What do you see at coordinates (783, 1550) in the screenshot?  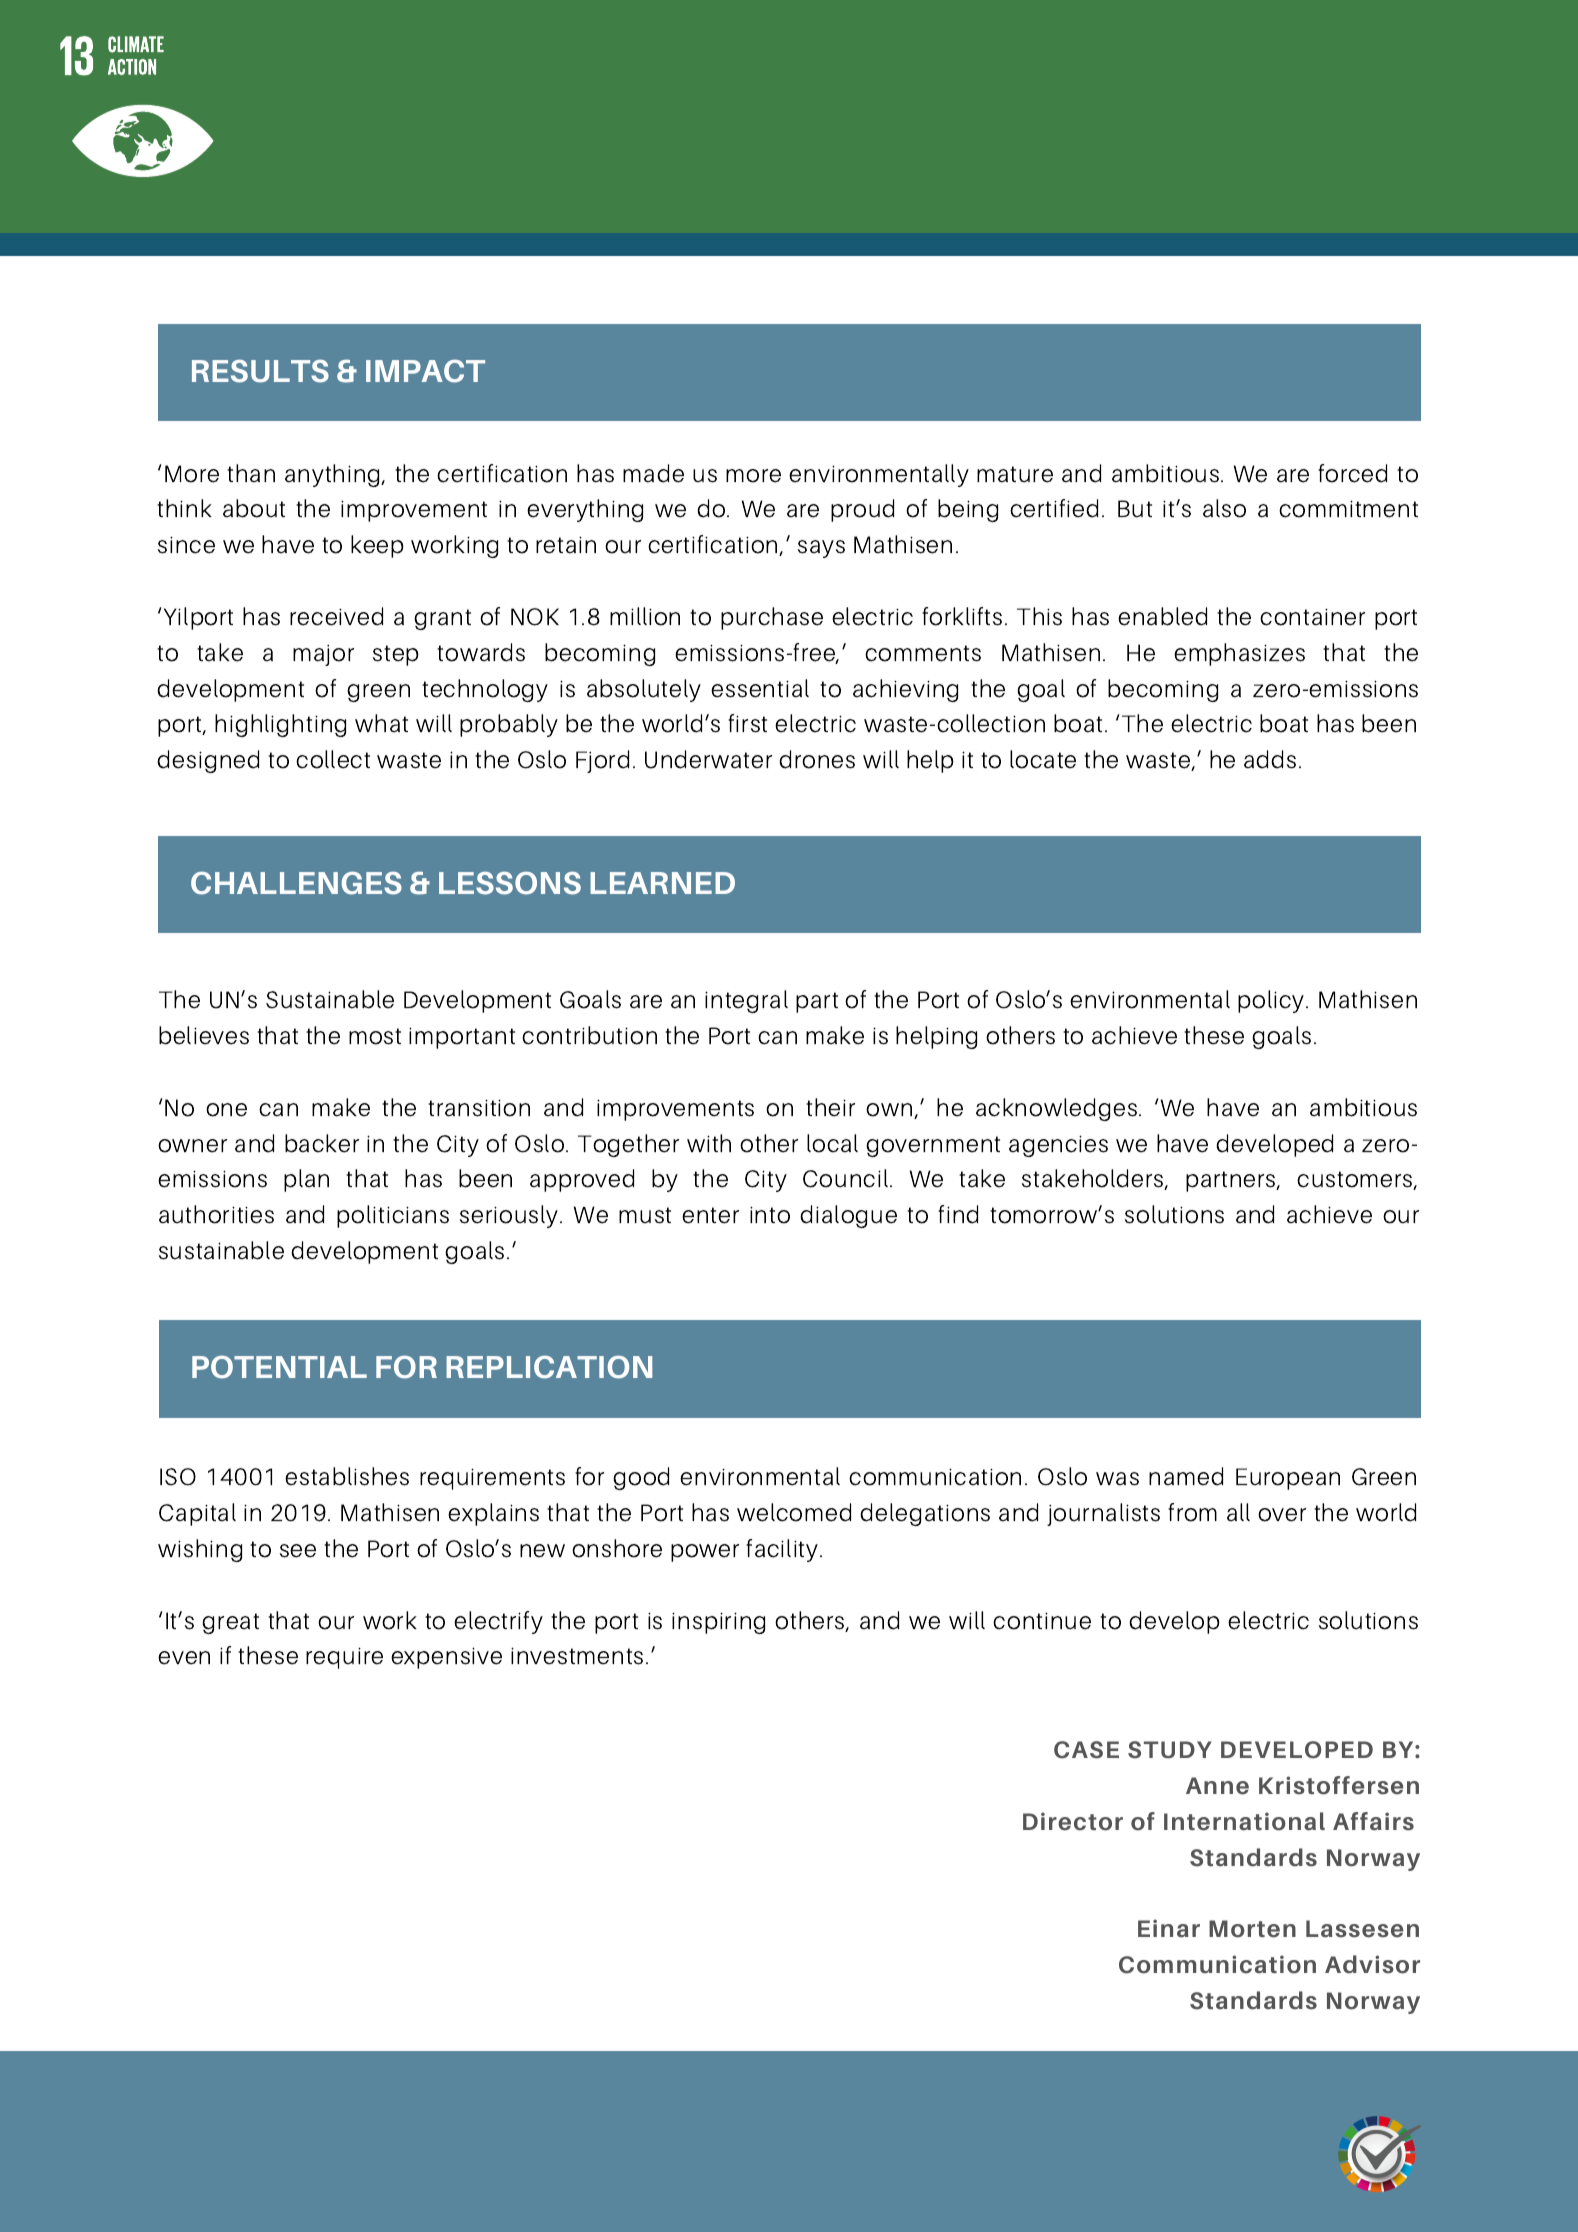 I see `facility` at bounding box center [783, 1550].
